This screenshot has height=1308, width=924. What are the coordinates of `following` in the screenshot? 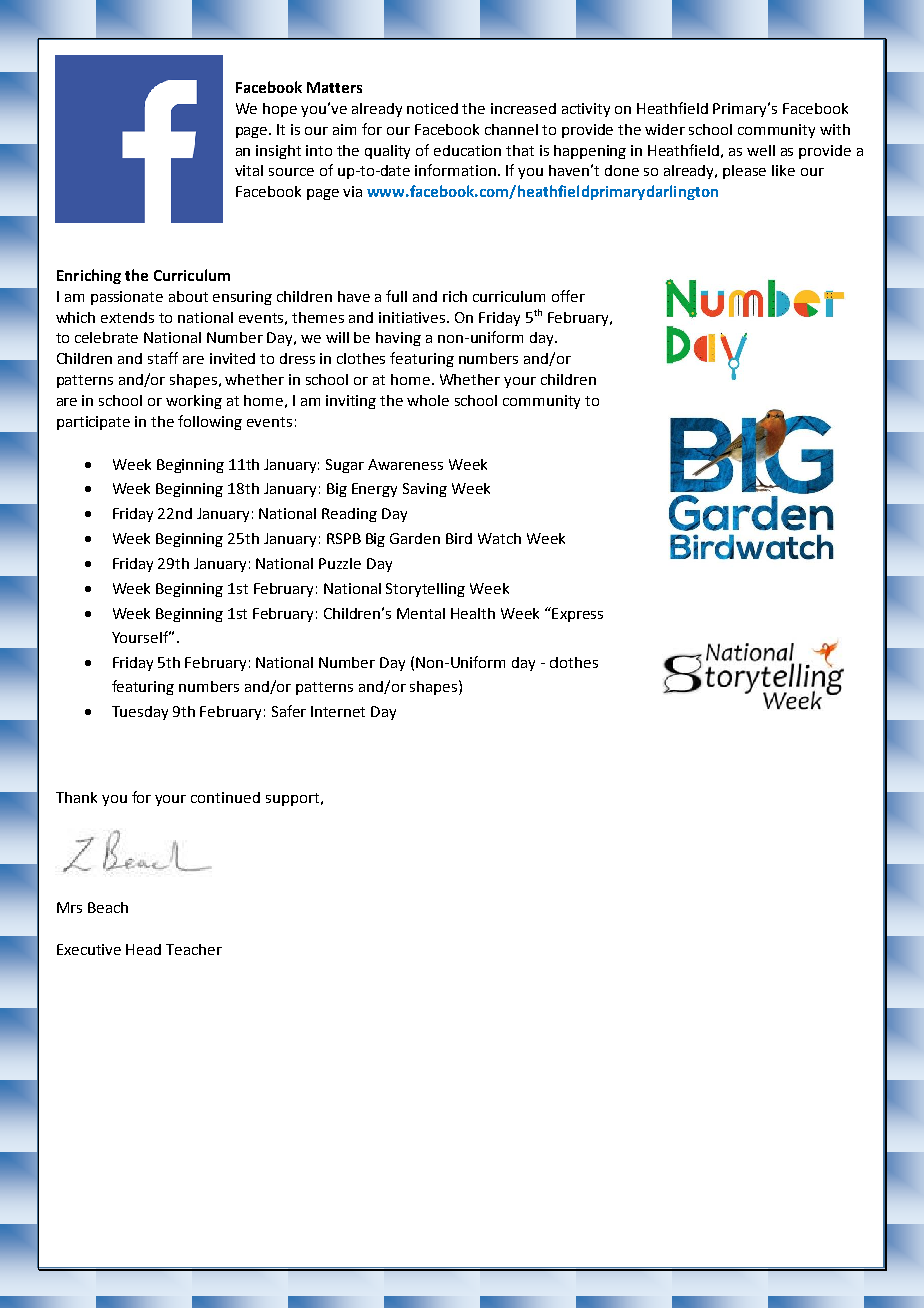 It's located at (210, 422).
